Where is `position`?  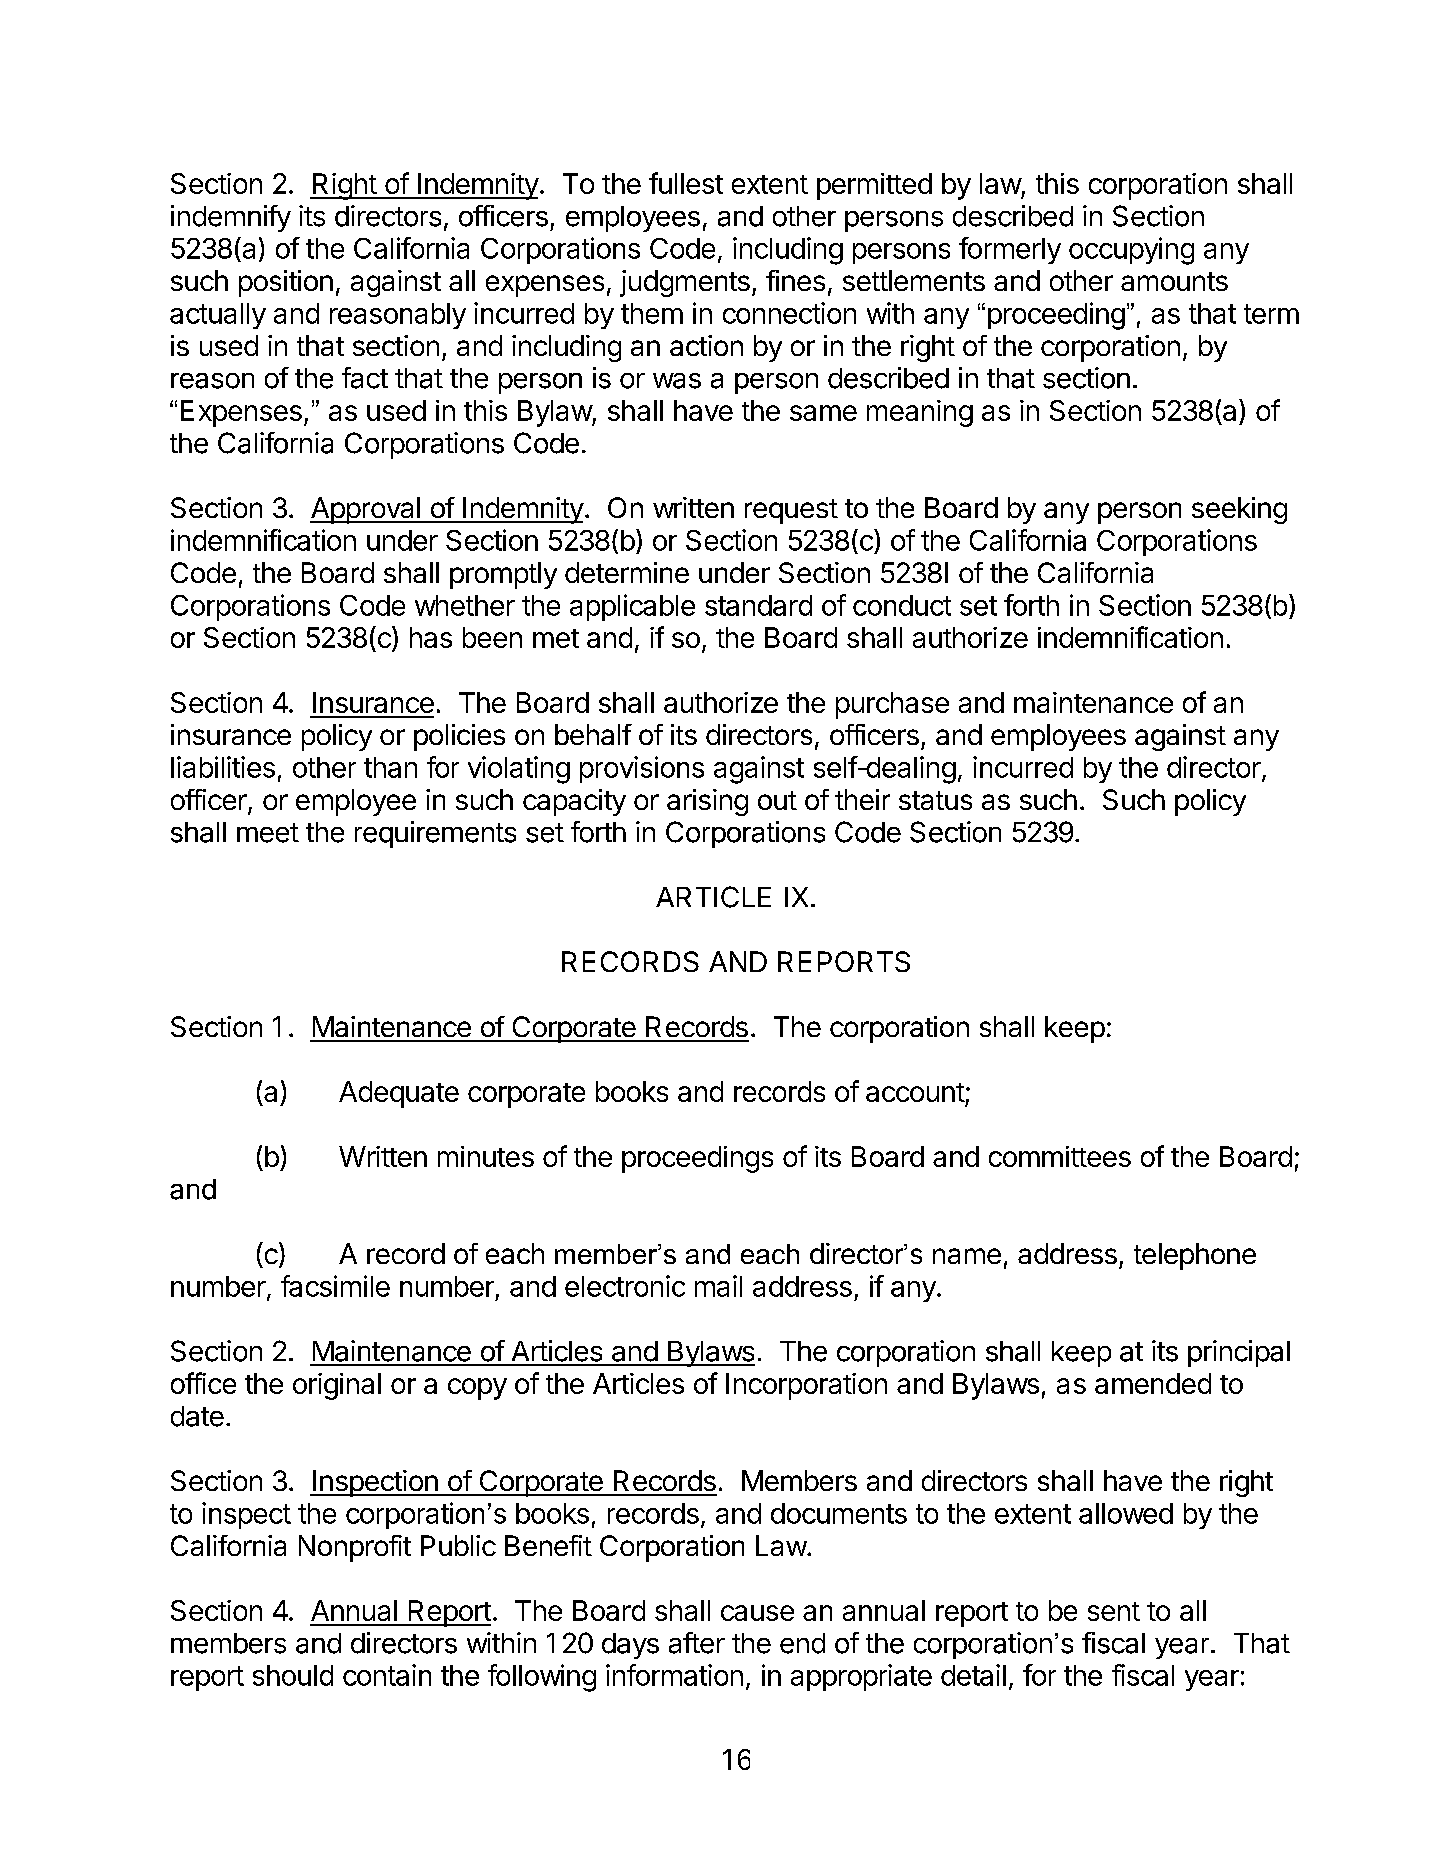
position is located at coordinates (286, 283).
